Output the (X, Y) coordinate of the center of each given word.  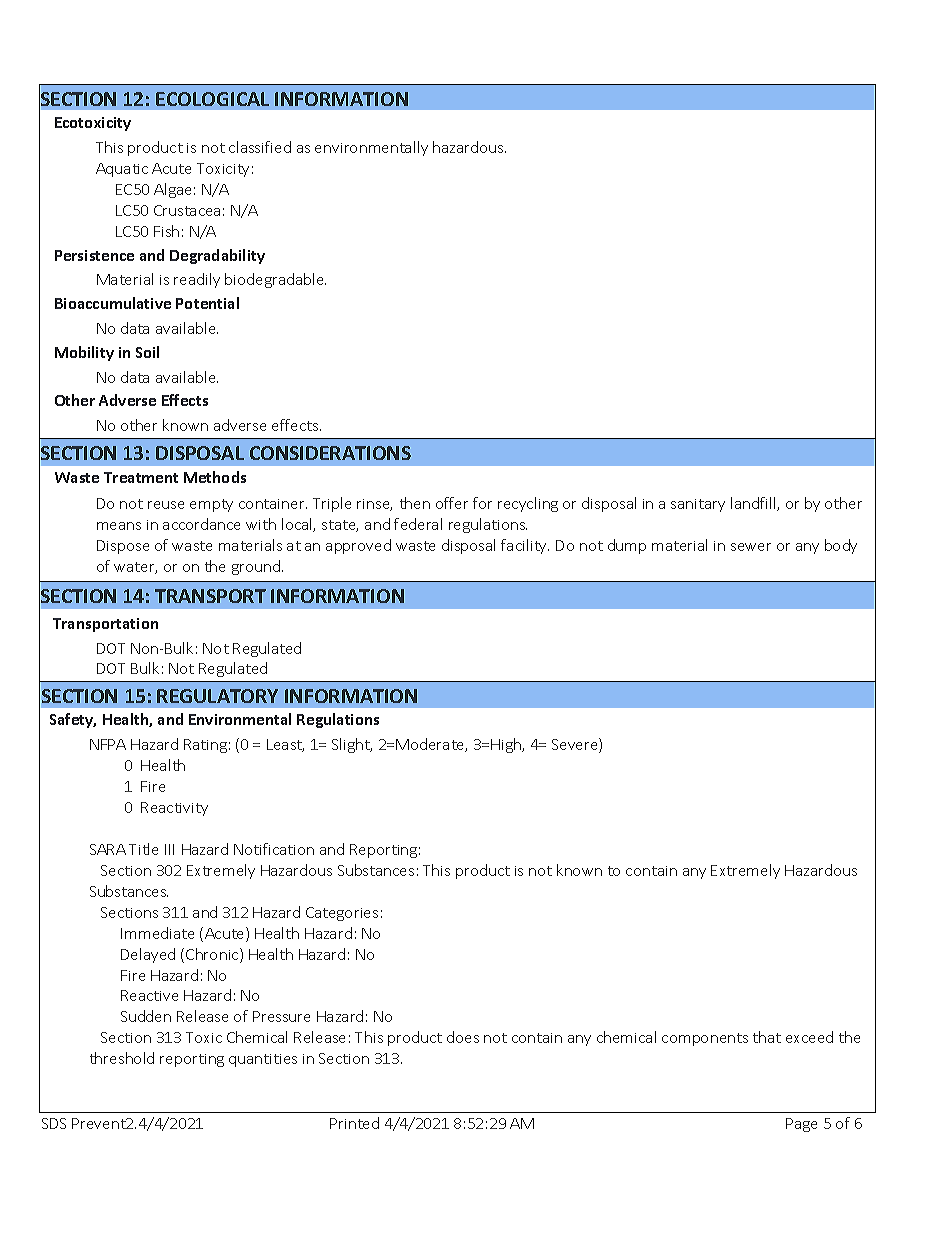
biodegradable (275, 280)
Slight (352, 745)
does (463, 1037)
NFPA (108, 744)
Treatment (141, 477)
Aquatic (122, 170)
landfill (754, 504)
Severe (576, 745)
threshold (122, 1058)
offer (452, 503)
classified (260, 147)
